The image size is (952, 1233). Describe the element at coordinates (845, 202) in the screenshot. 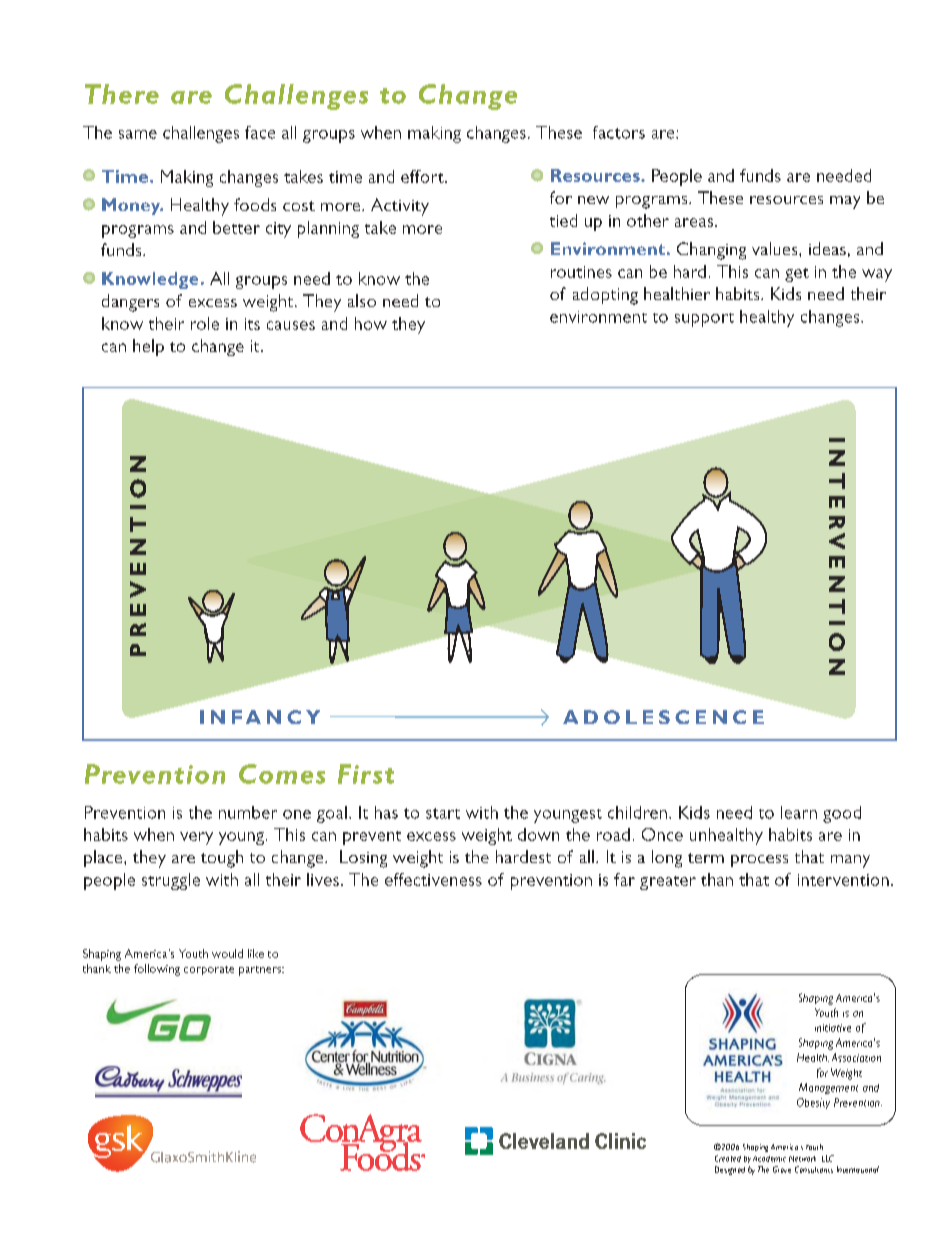

I see `may` at that location.
